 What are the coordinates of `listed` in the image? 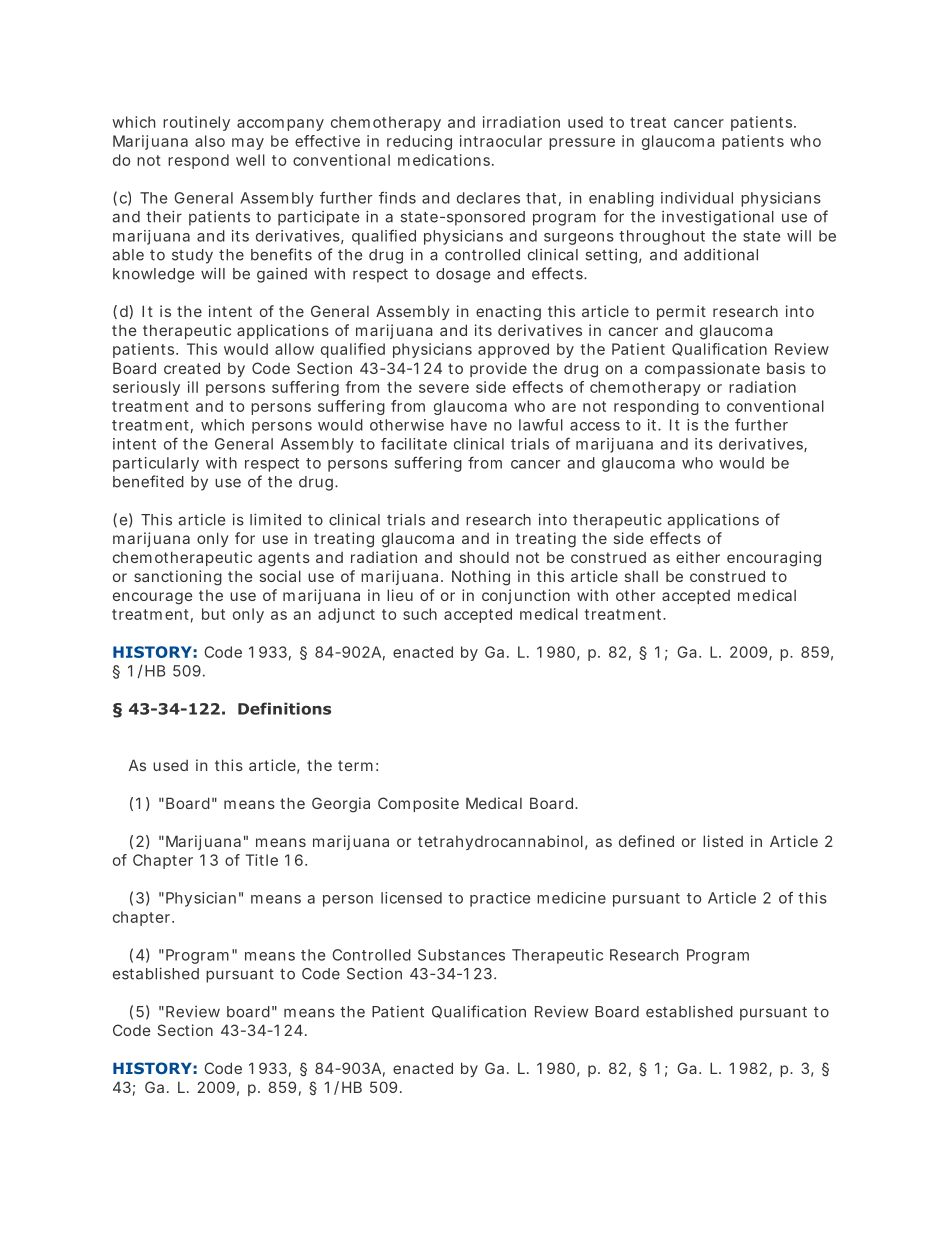 It's located at (723, 841).
